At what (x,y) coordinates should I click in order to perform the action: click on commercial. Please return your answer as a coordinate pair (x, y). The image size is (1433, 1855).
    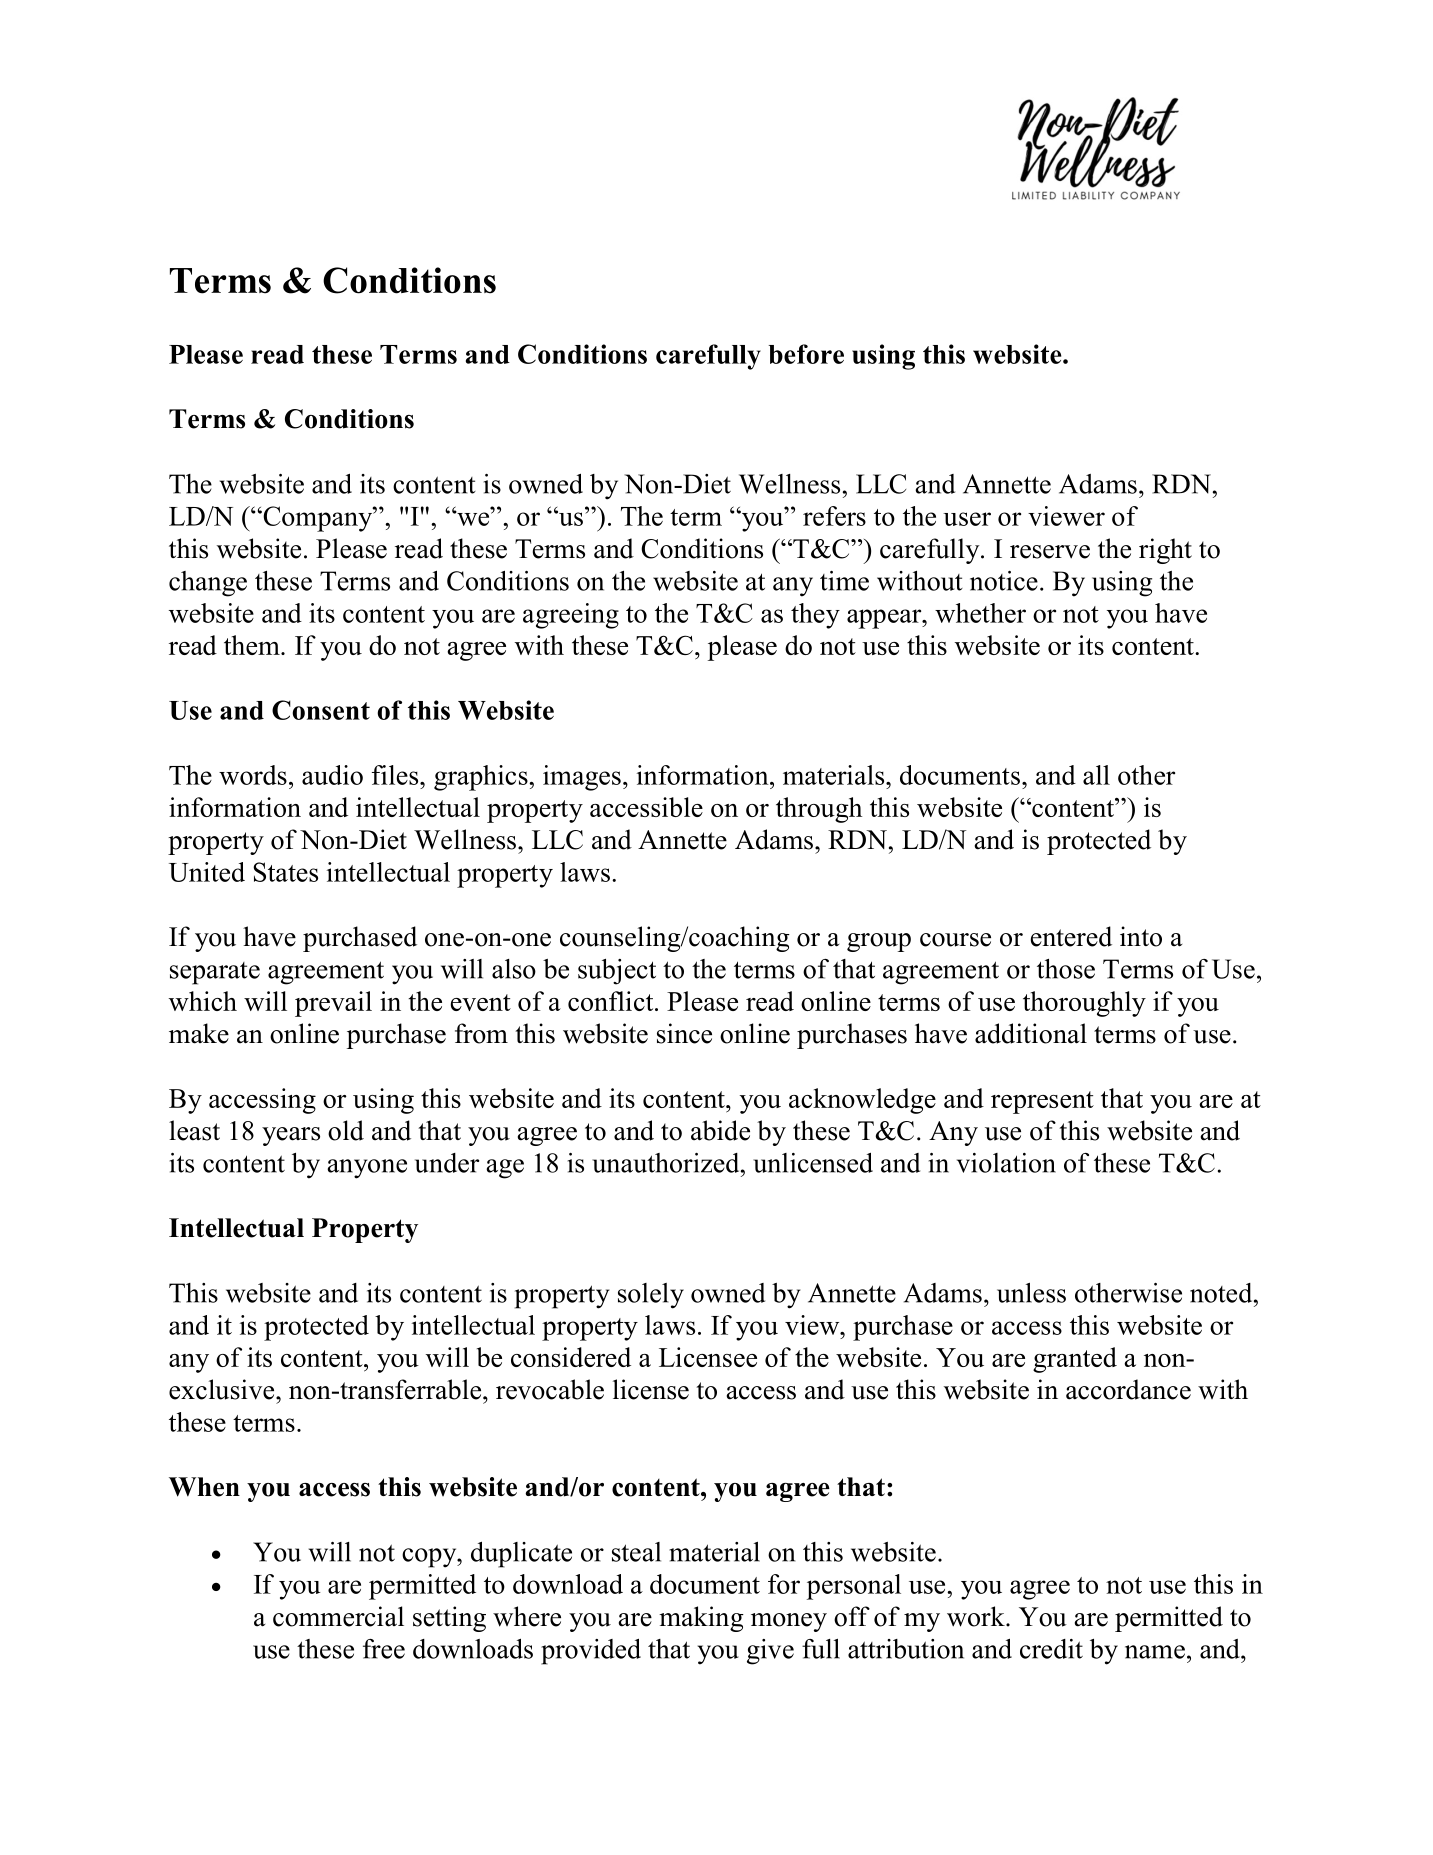
    Looking at the image, I should click on (338, 1616).
